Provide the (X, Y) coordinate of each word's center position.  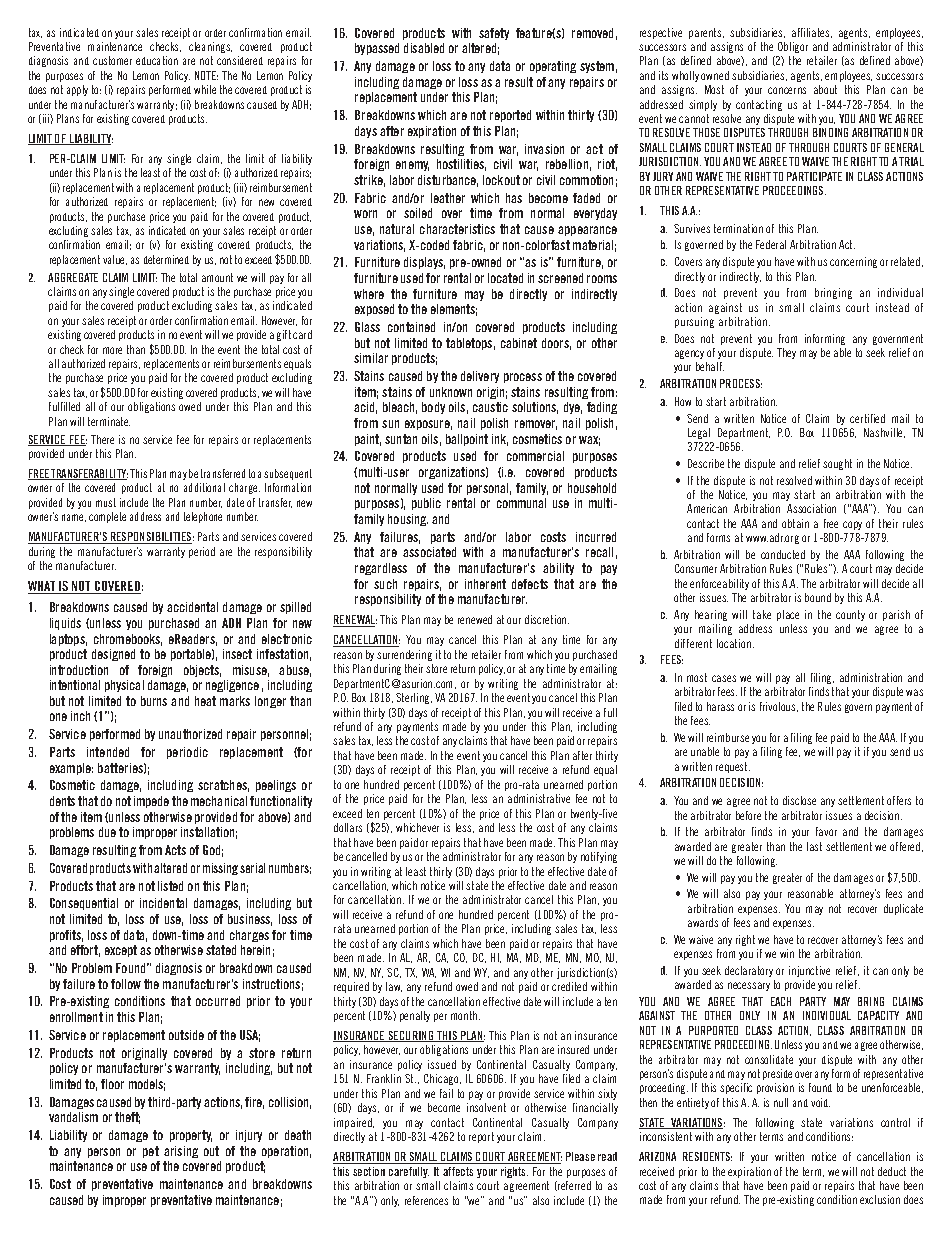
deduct (892, 1171)
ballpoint (467, 440)
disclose (799, 800)
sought (837, 464)
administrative (539, 798)
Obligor (793, 47)
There (102, 439)
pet (151, 1152)
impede (151, 802)
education (157, 60)
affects (458, 1171)
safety (494, 34)
